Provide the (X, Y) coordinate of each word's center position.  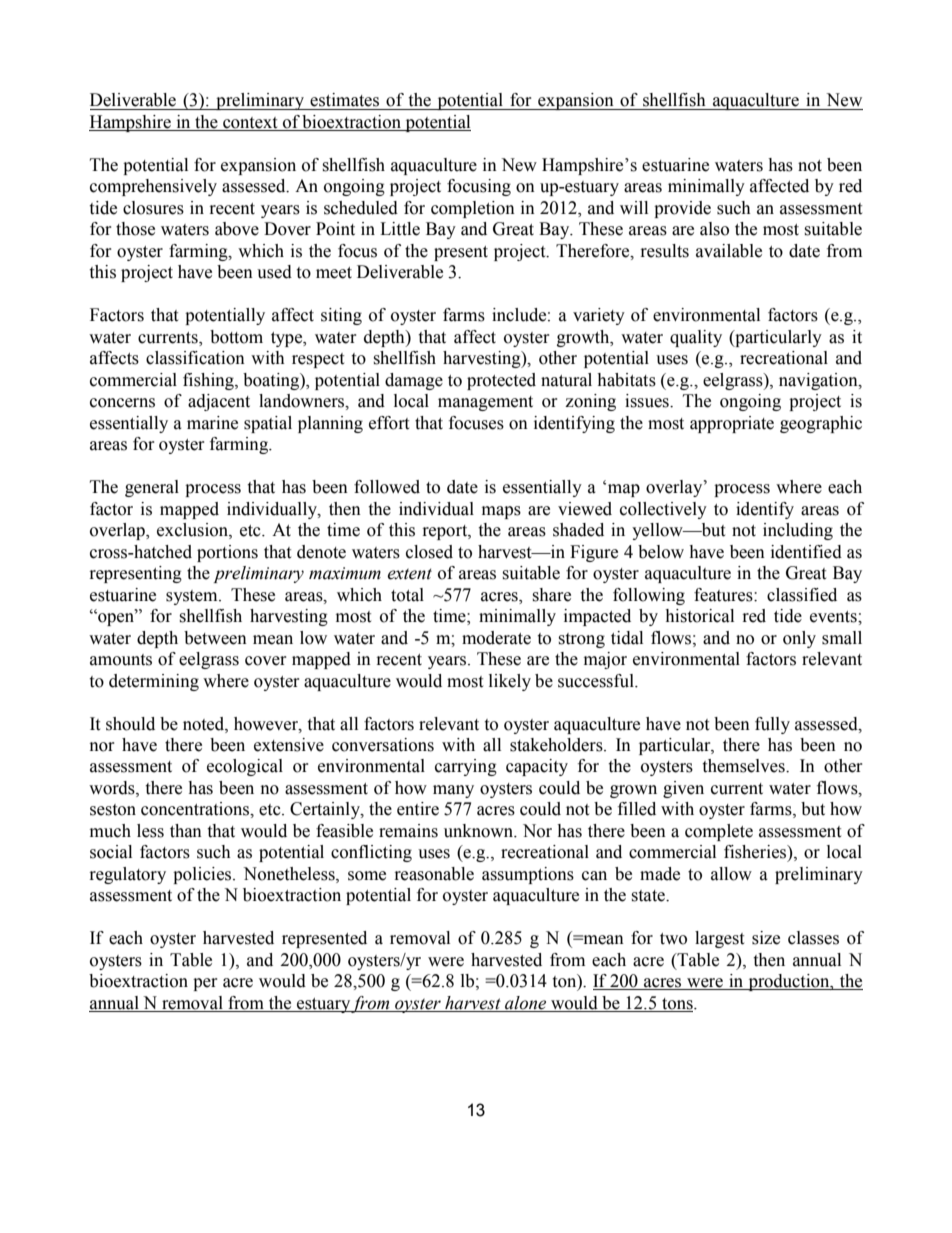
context (250, 124)
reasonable (434, 874)
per (205, 984)
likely (510, 682)
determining (154, 682)
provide (682, 209)
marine (212, 423)
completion (473, 209)
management (485, 403)
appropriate (732, 424)
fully (772, 725)
